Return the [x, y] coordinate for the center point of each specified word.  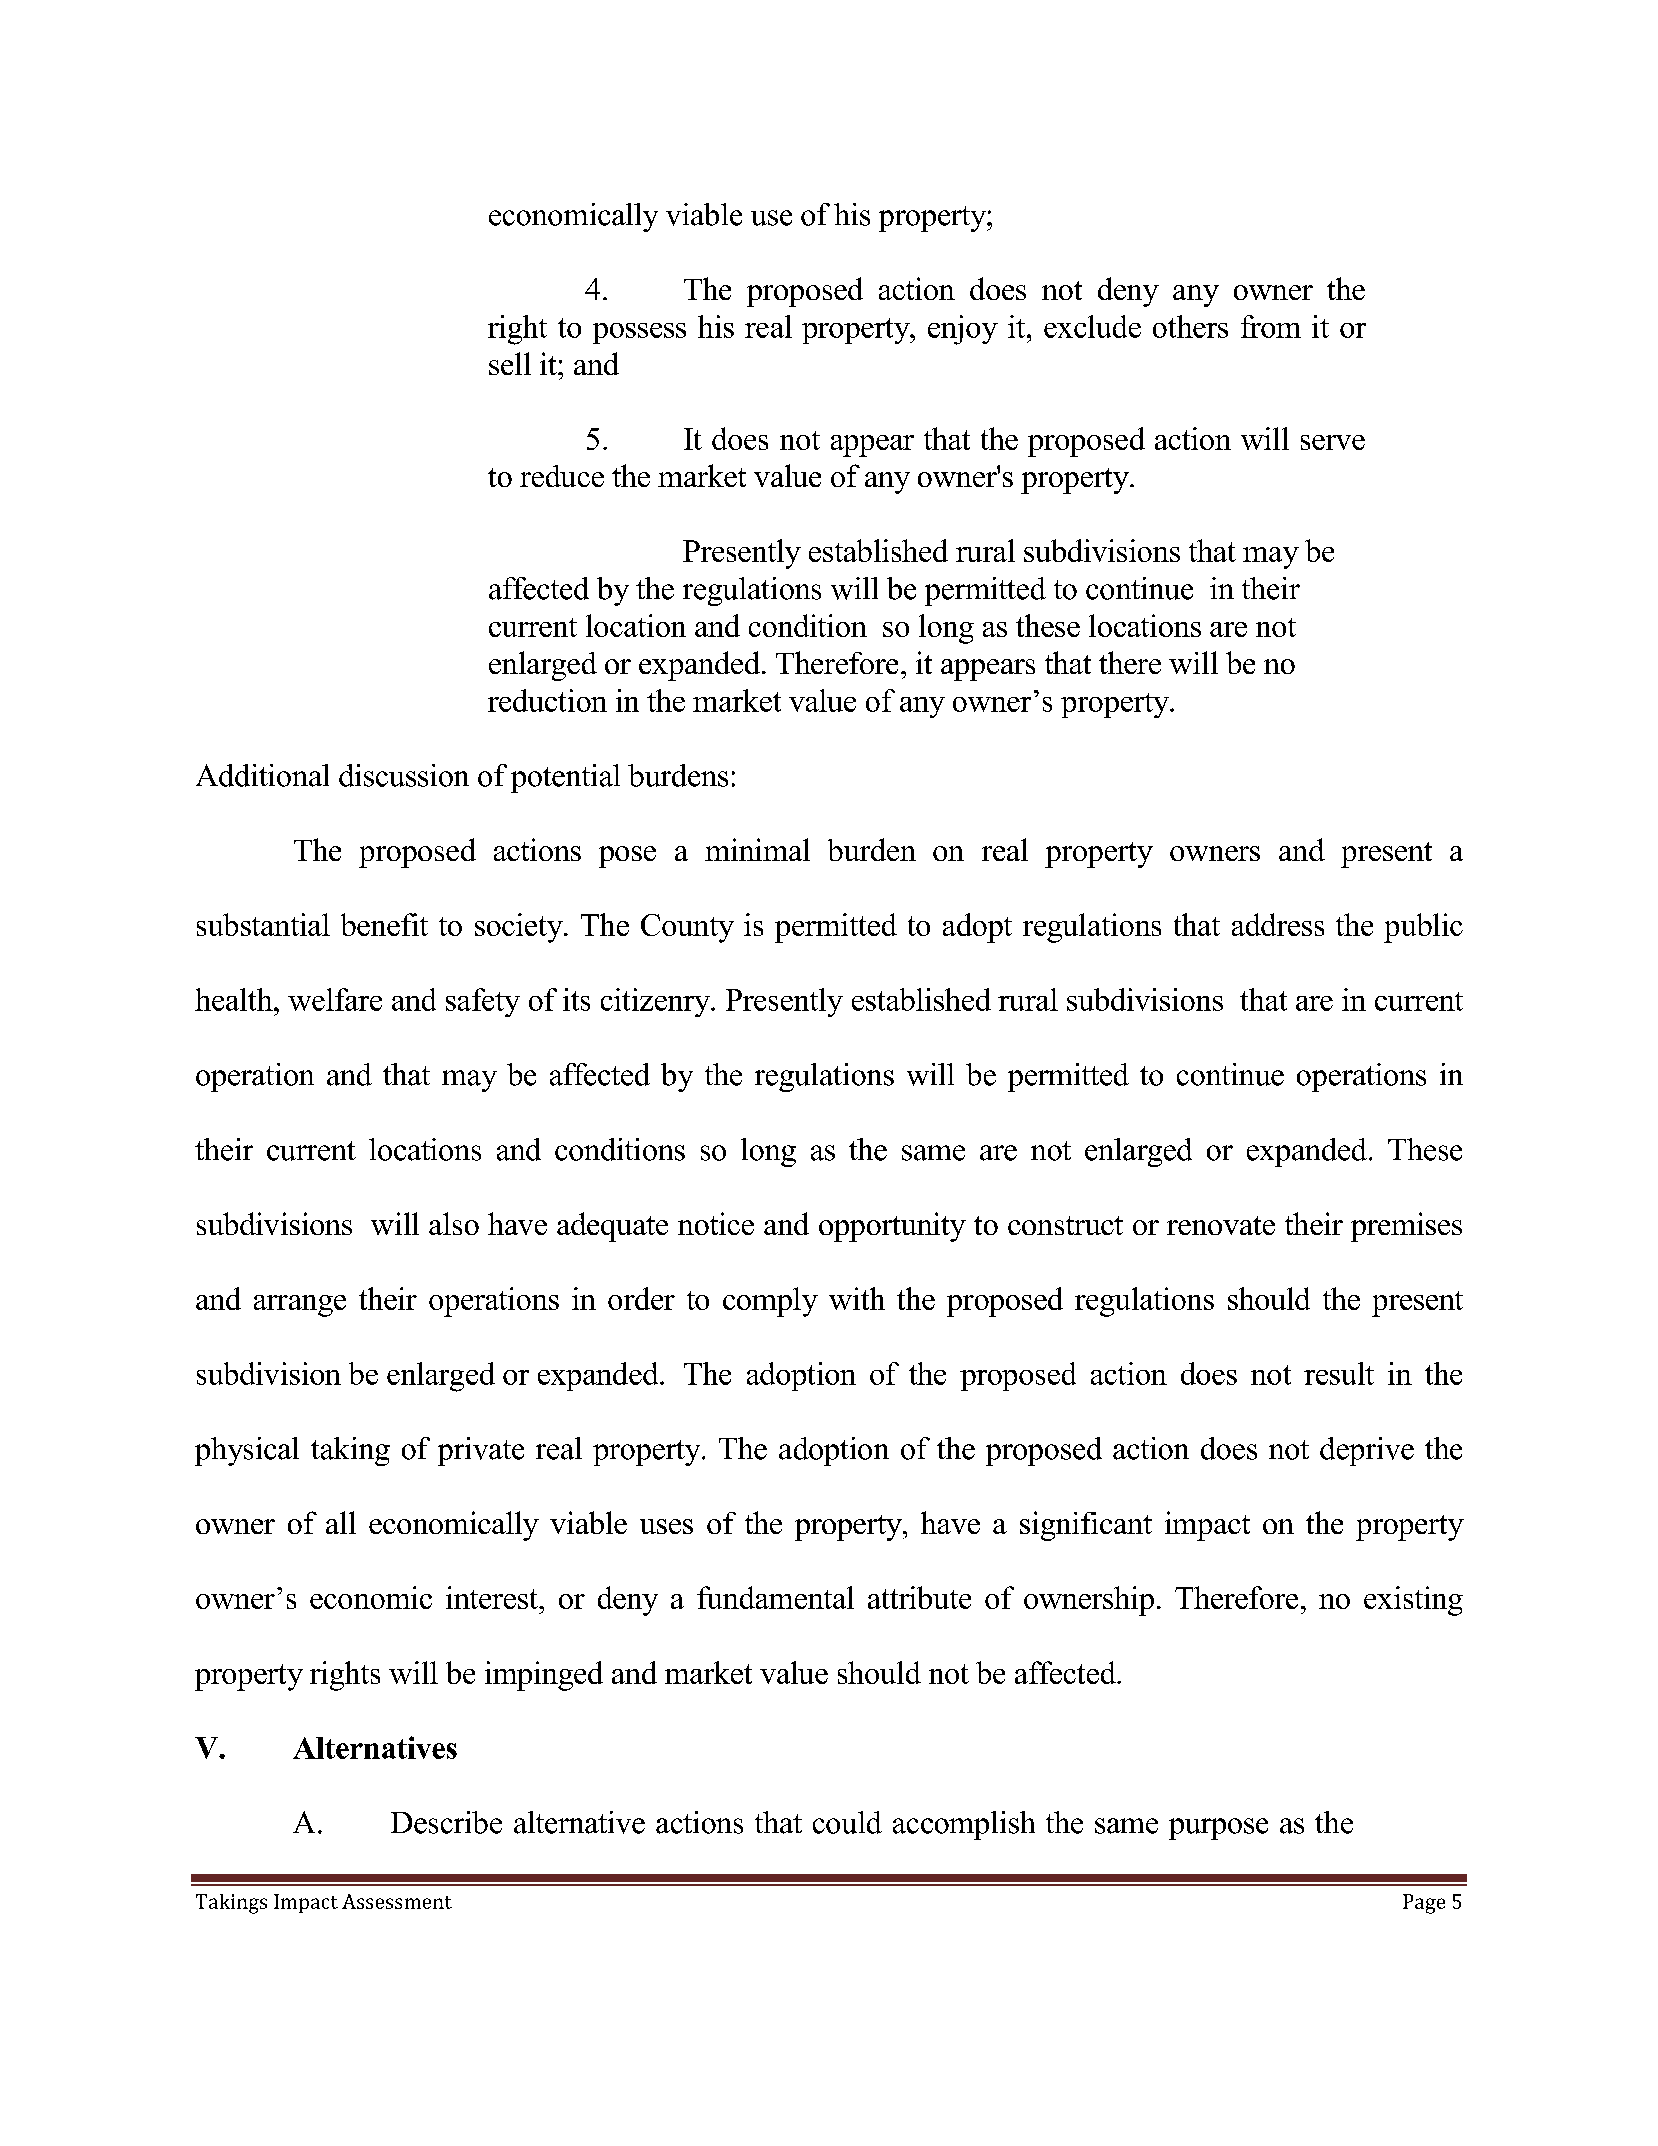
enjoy [963, 330]
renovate [1221, 1225]
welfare [335, 999]
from [1271, 326]
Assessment [397, 1901]
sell [510, 363]
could [847, 1822]
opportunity [892, 1227]
